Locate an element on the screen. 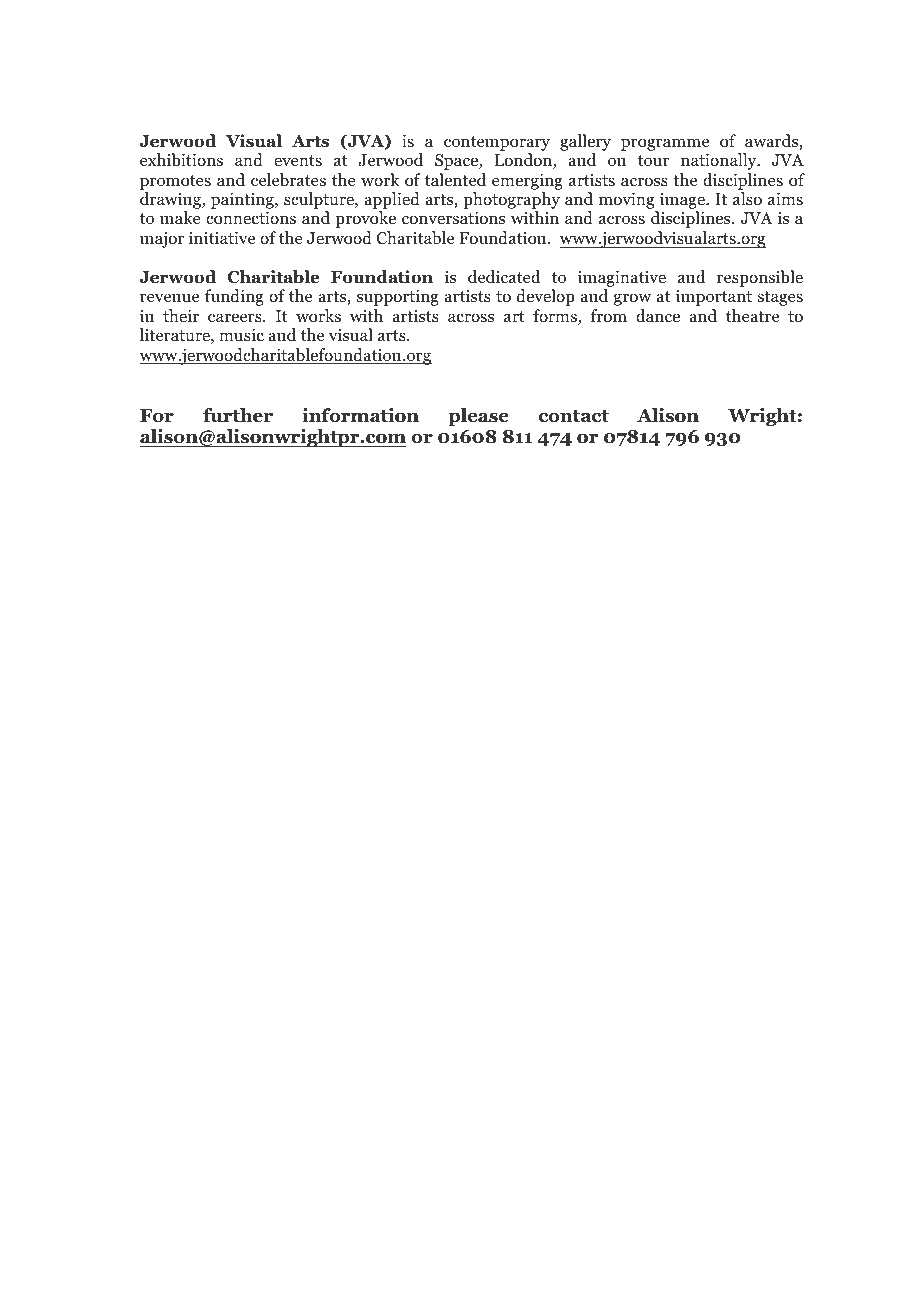  funding is located at coordinates (234, 297).
